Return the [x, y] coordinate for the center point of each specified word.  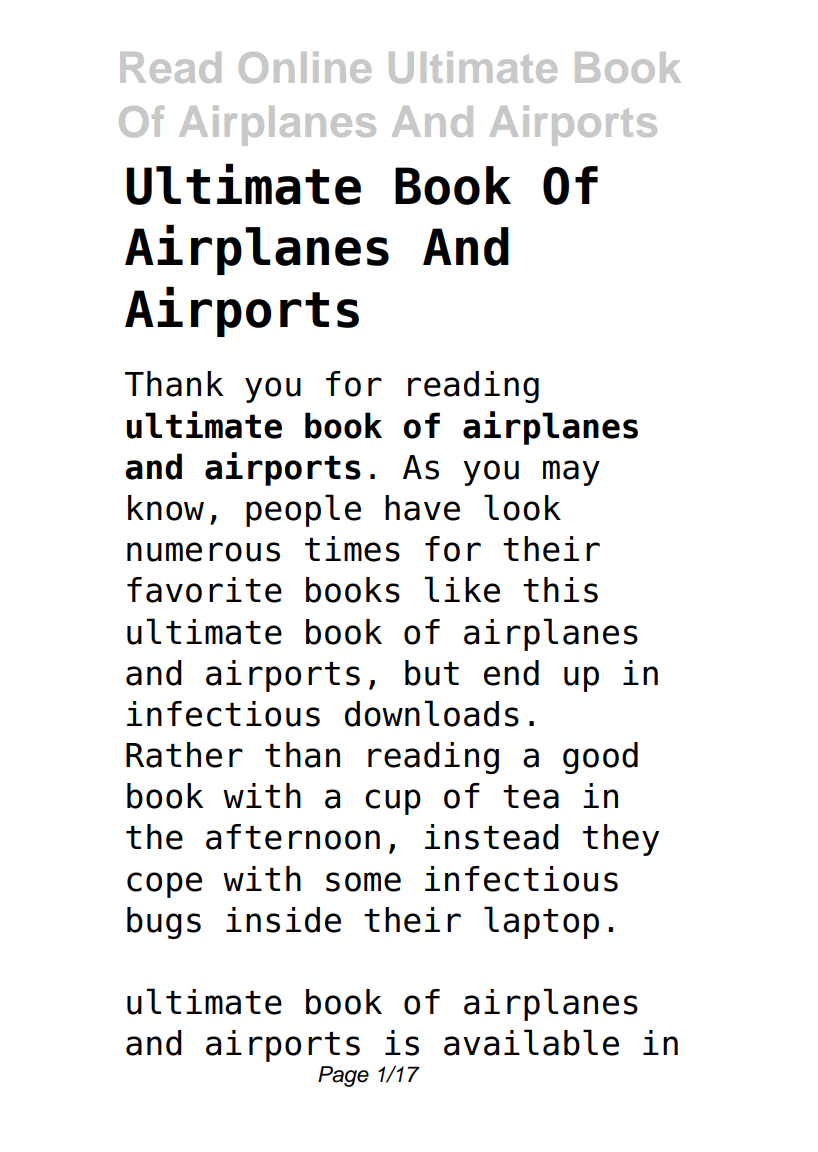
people [303, 510]
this [560, 590]
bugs [164, 923]
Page [343, 1076]
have [422, 508]
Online [305, 67]
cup [393, 802]
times [352, 549]
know [166, 508]
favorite [204, 590]
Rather [184, 755]
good [600, 758]
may [571, 473]
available [531, 1042]
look [522, 507]
